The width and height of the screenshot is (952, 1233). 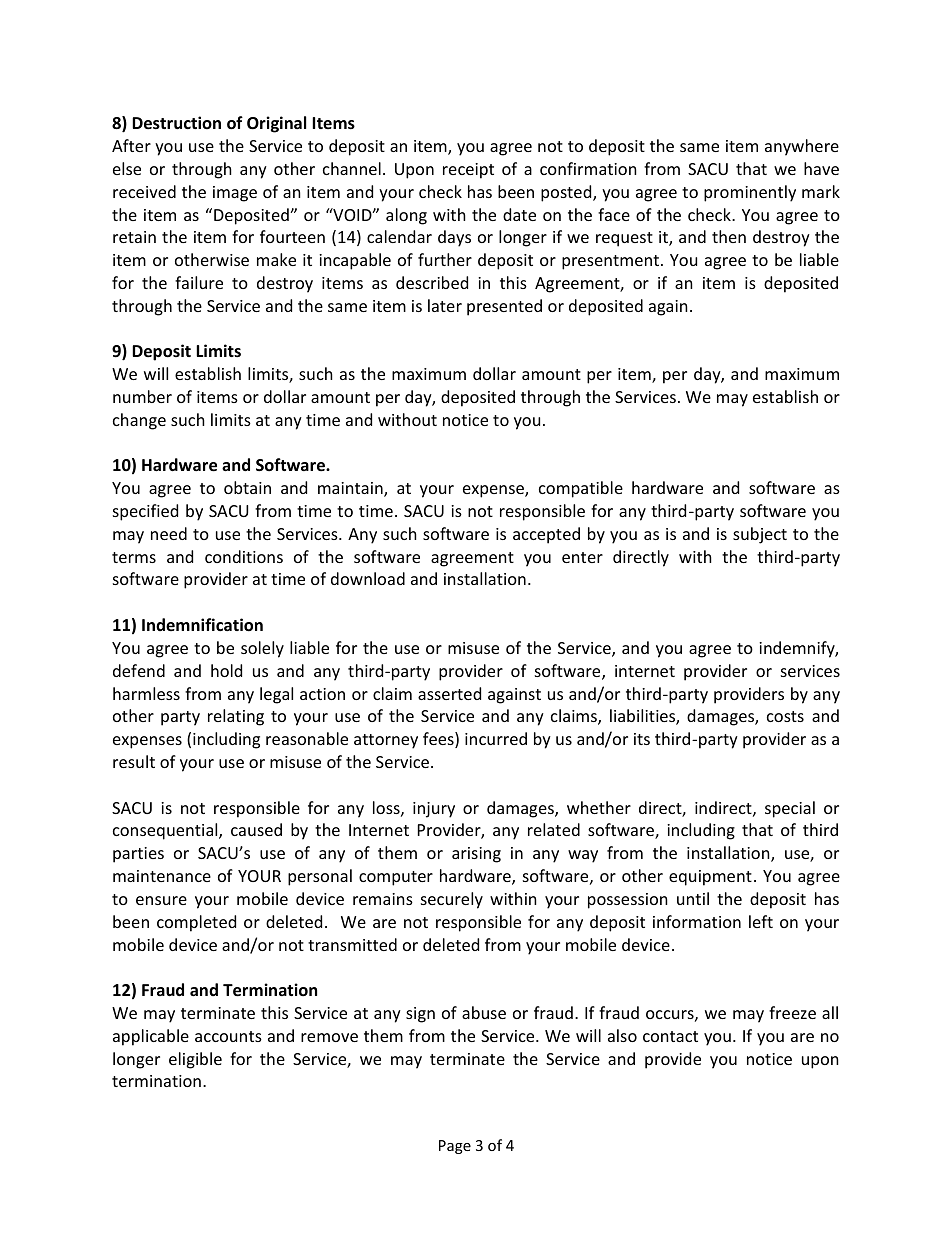 I want to click on maintenance, so click(x=162, y=876).
